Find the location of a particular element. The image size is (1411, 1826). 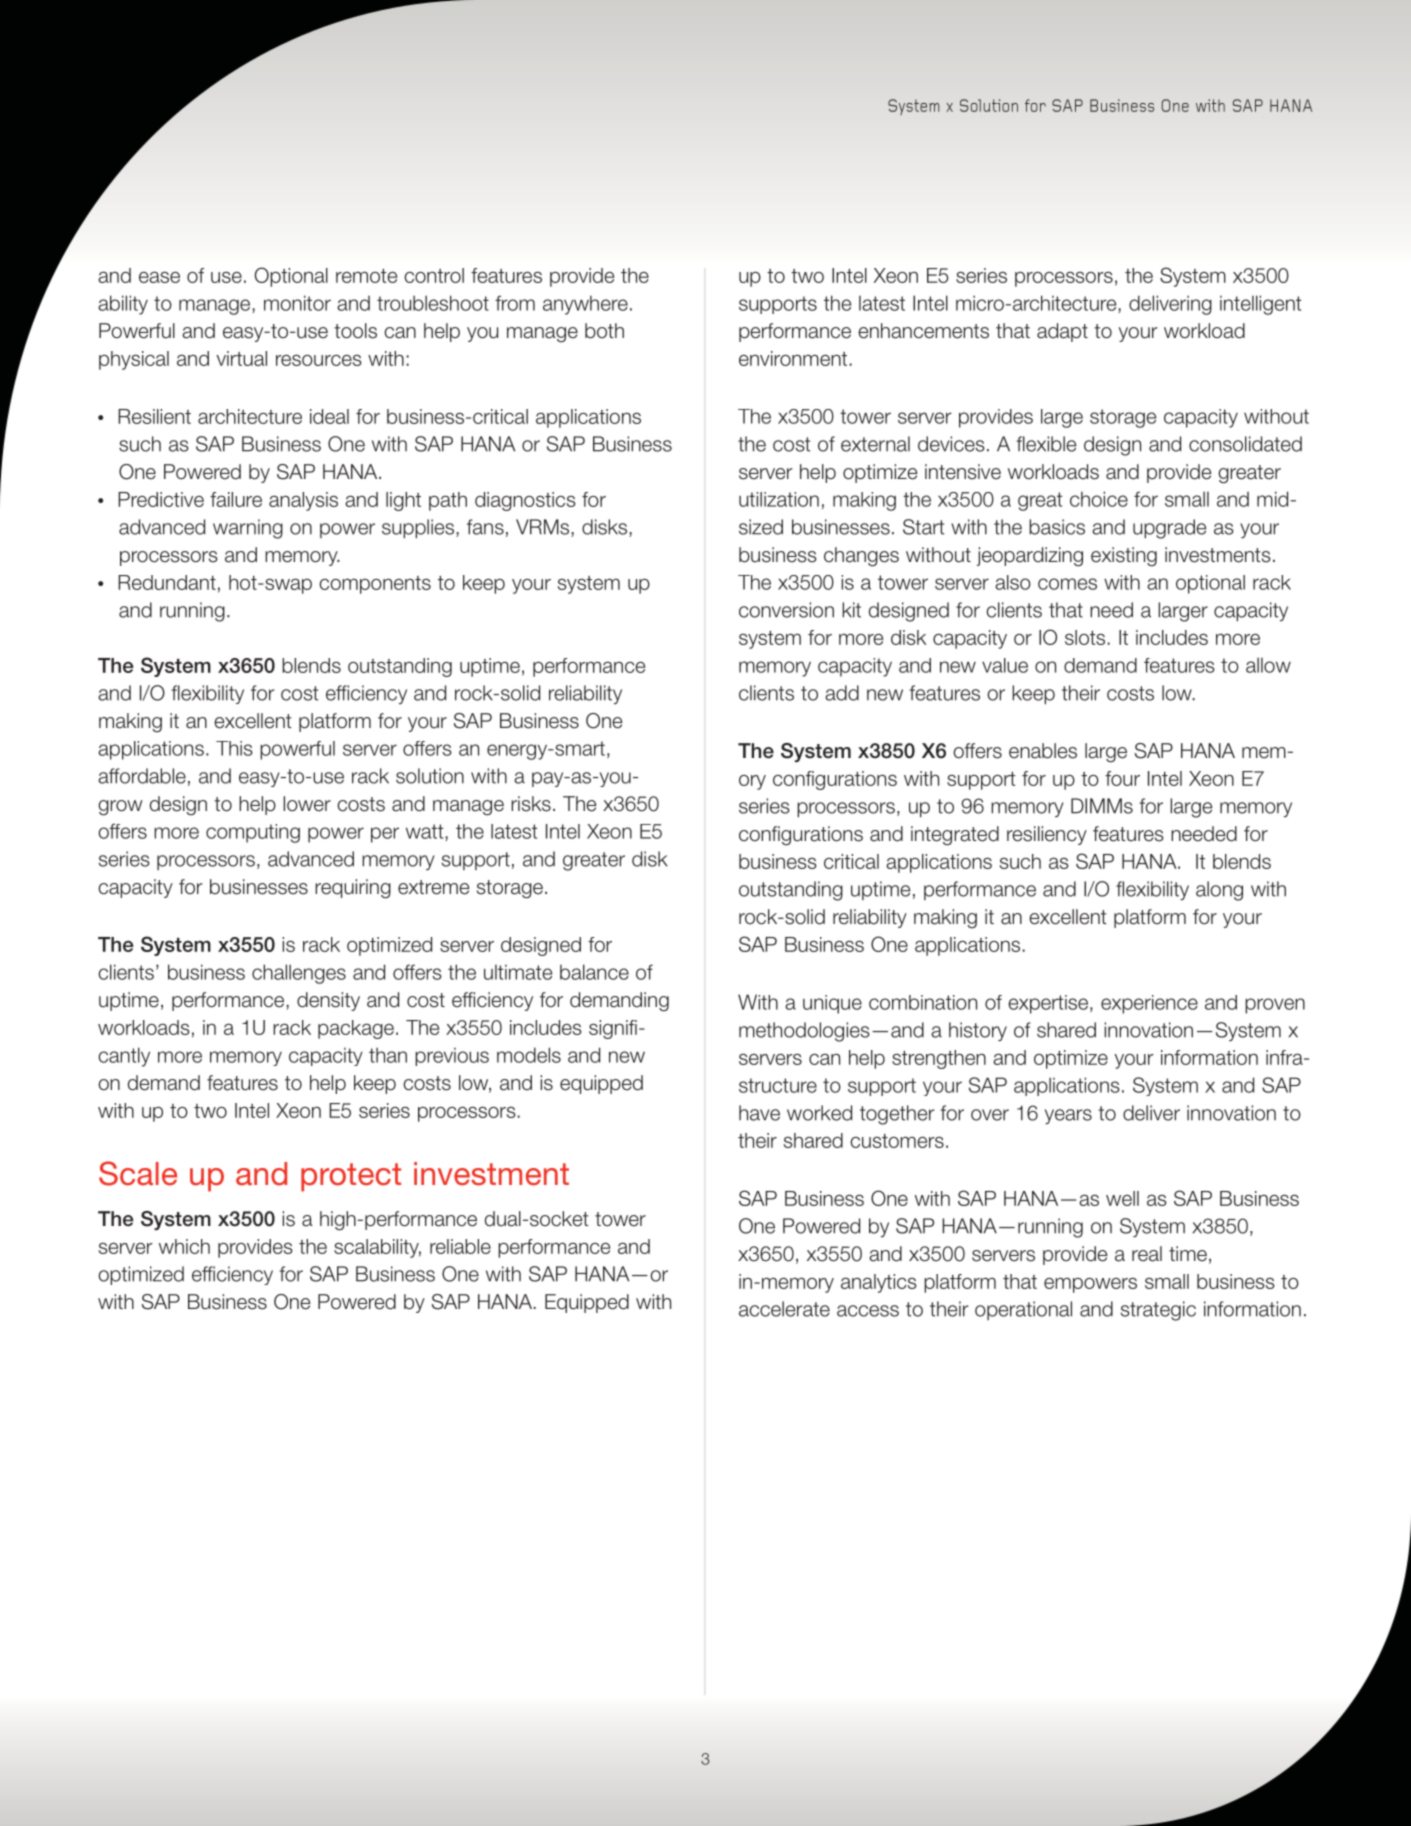

adapt is located at coordinates (1062, 332).
